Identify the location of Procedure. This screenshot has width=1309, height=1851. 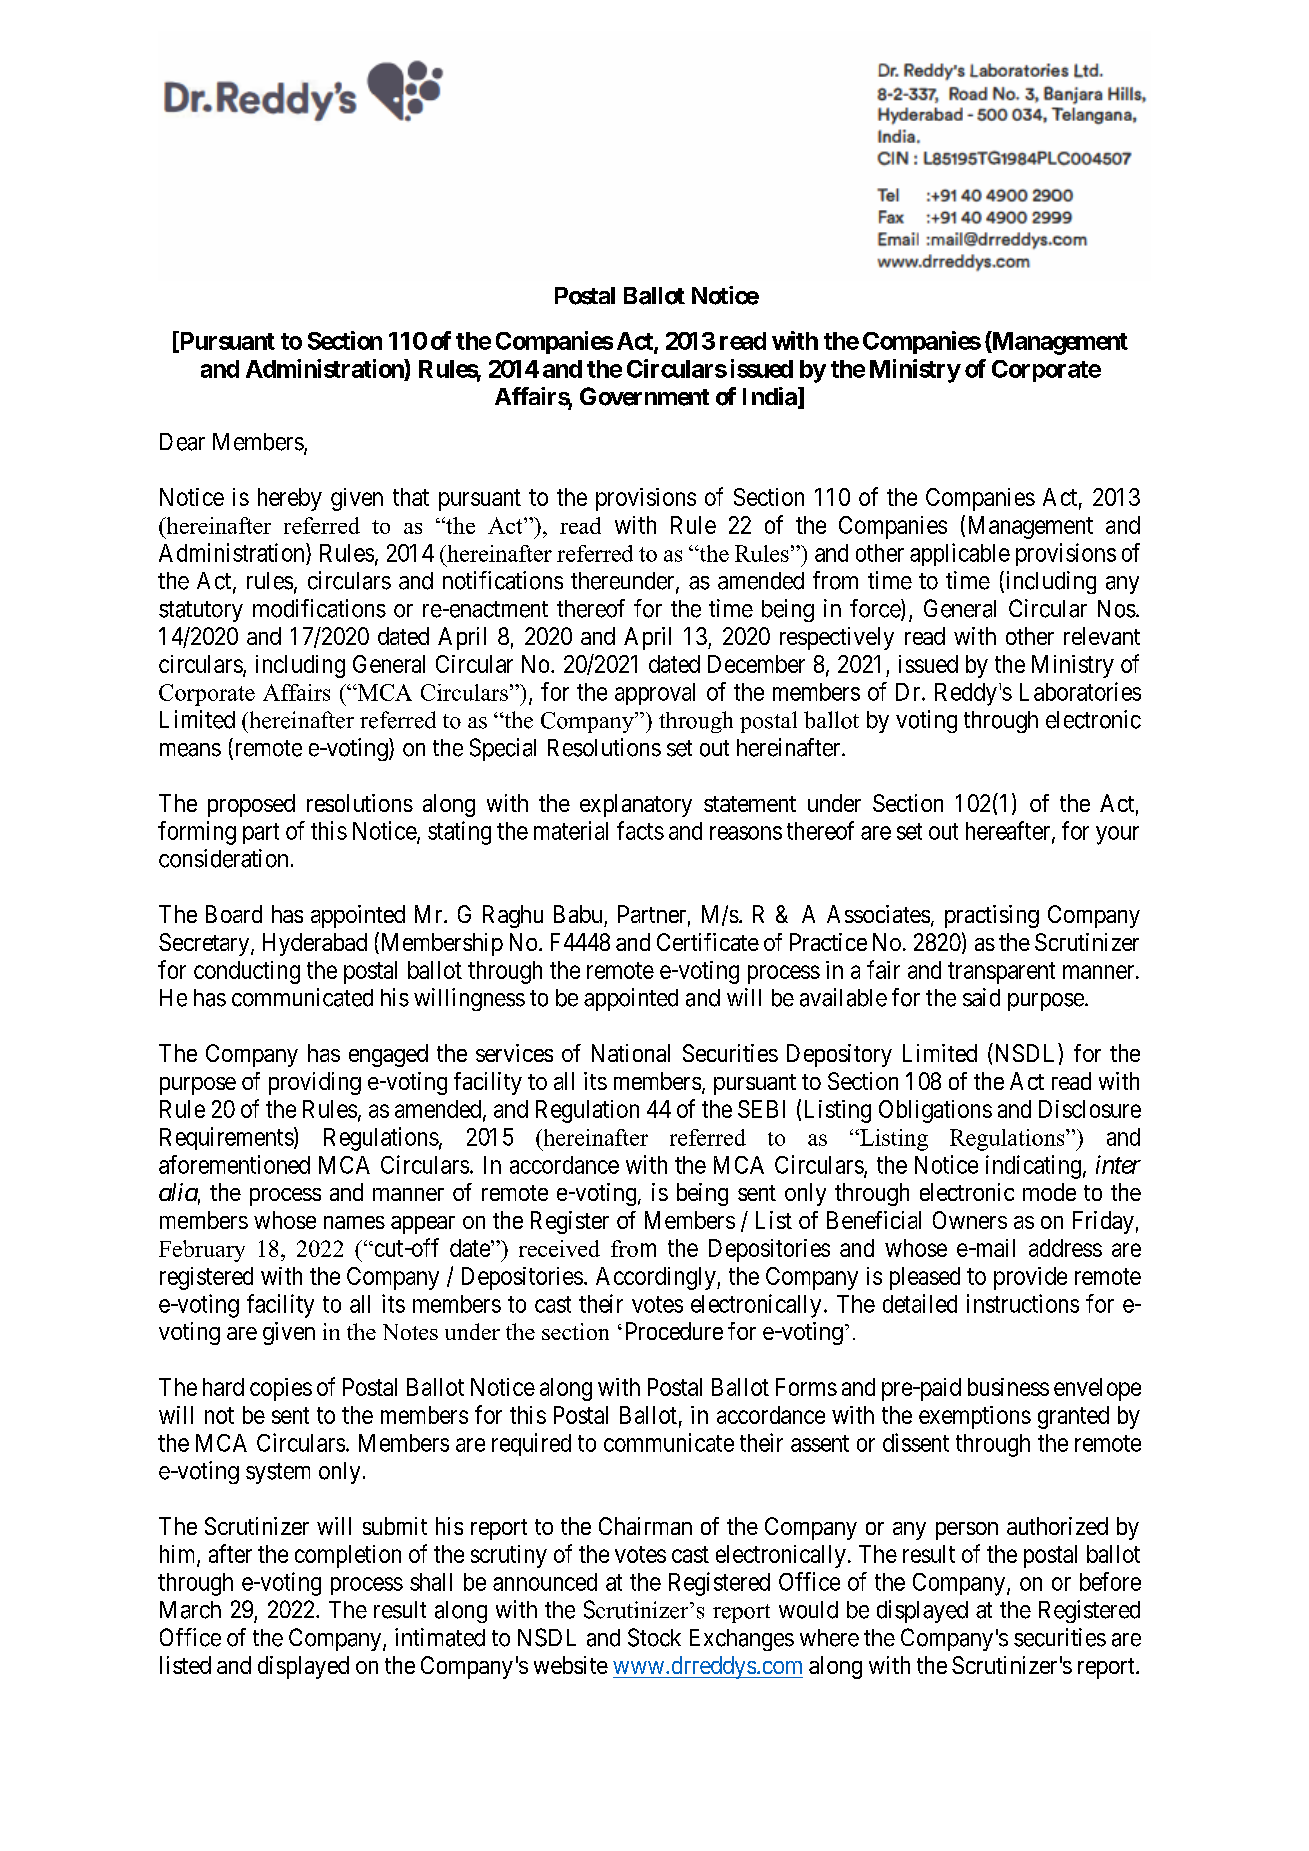
(674, 1331).
